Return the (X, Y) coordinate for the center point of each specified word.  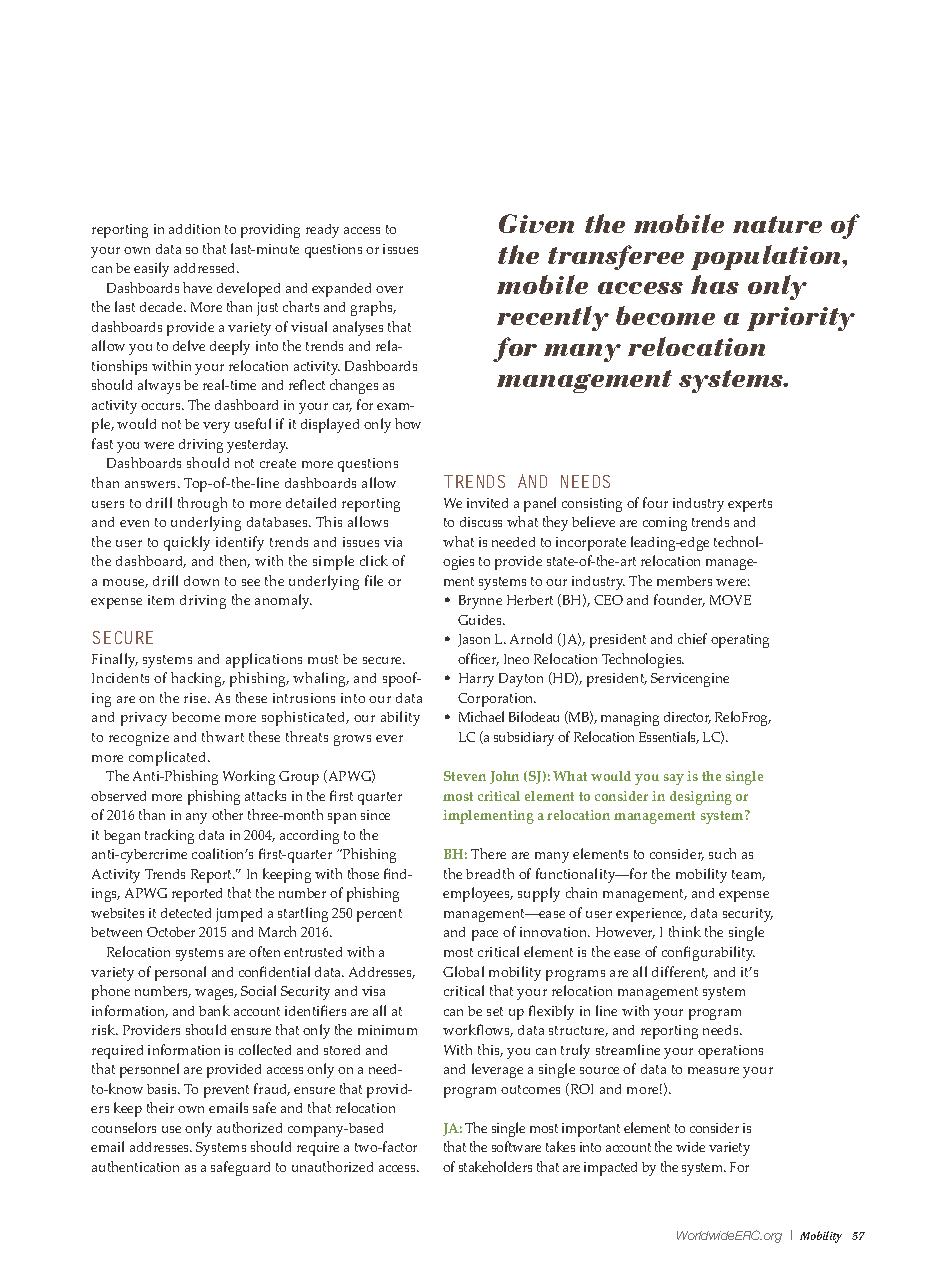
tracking (169, 836)
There (488, 853)
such (722, 853)
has (715, 284)
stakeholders (495, 1166)
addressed (206, 268)
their (160, 1107)
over (389, 289)
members (684, 581)
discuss (481, 522)
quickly (187, 543)
